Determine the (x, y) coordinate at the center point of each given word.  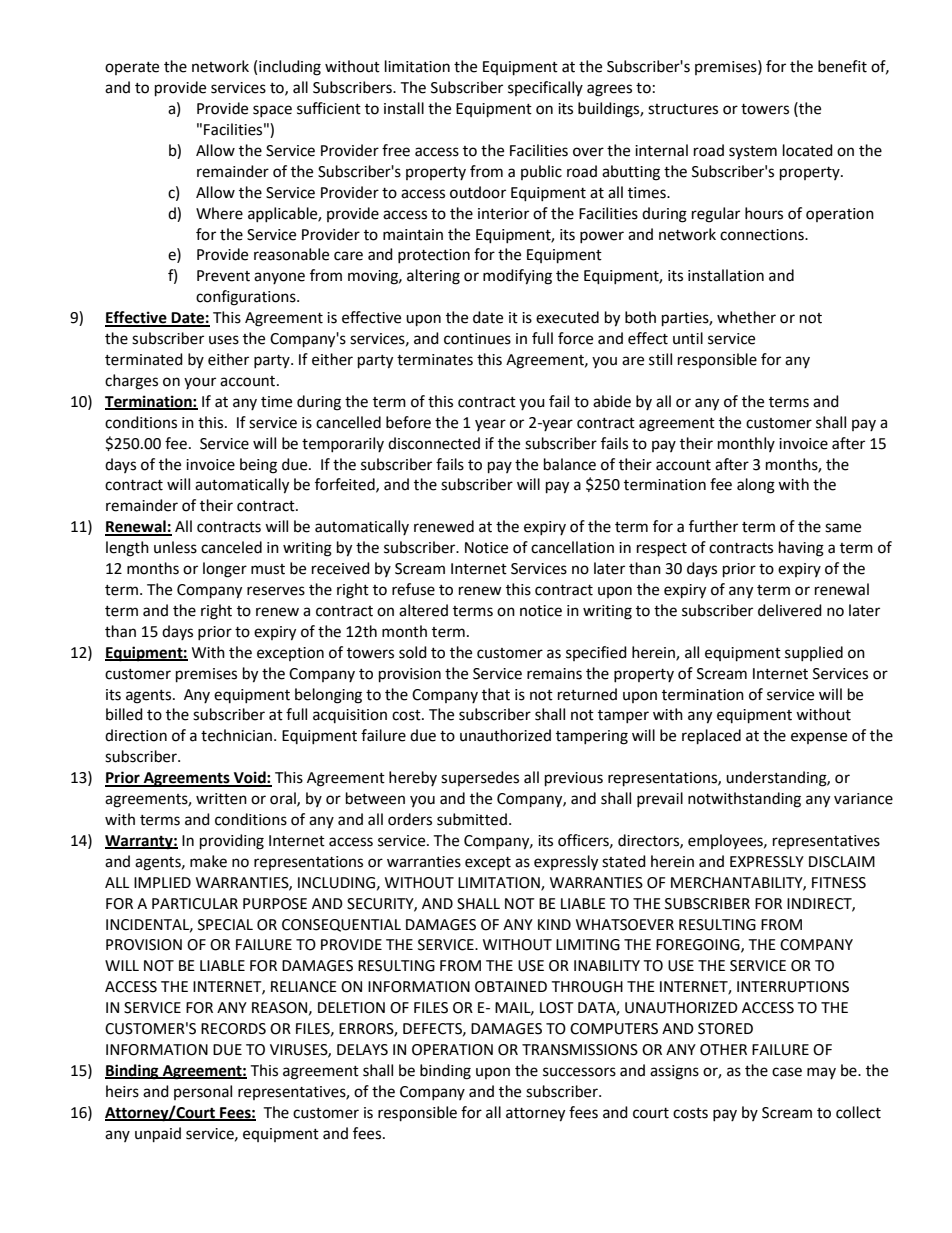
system (753, 152)
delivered (790, 610)
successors (579, 1072)
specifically (545, 88)
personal (203, 1092)
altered (423, 610)
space (272, 111)
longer (225, 570)
